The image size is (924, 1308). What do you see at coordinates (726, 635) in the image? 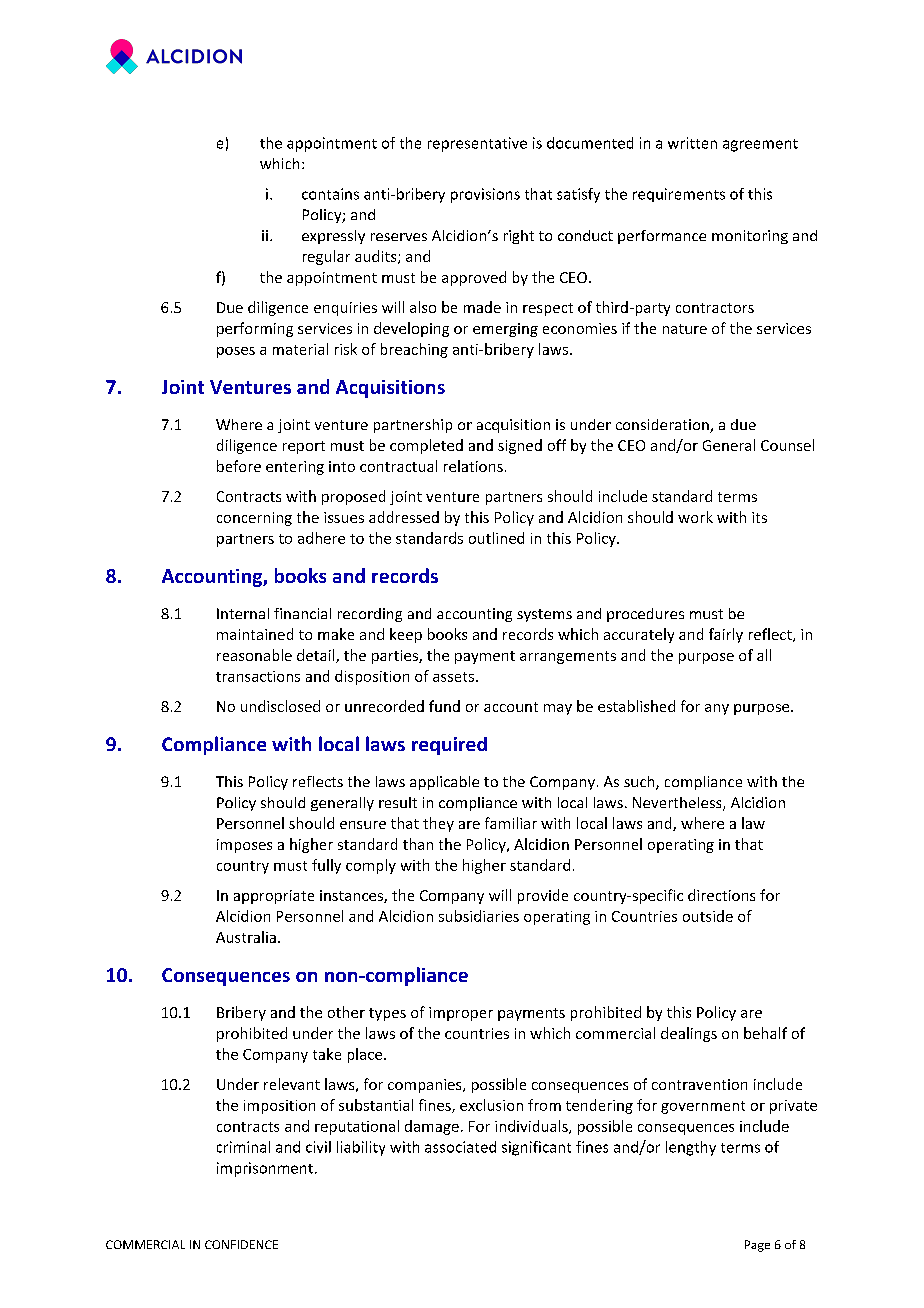
I see `fairly` at bounding box center [726, 635].
